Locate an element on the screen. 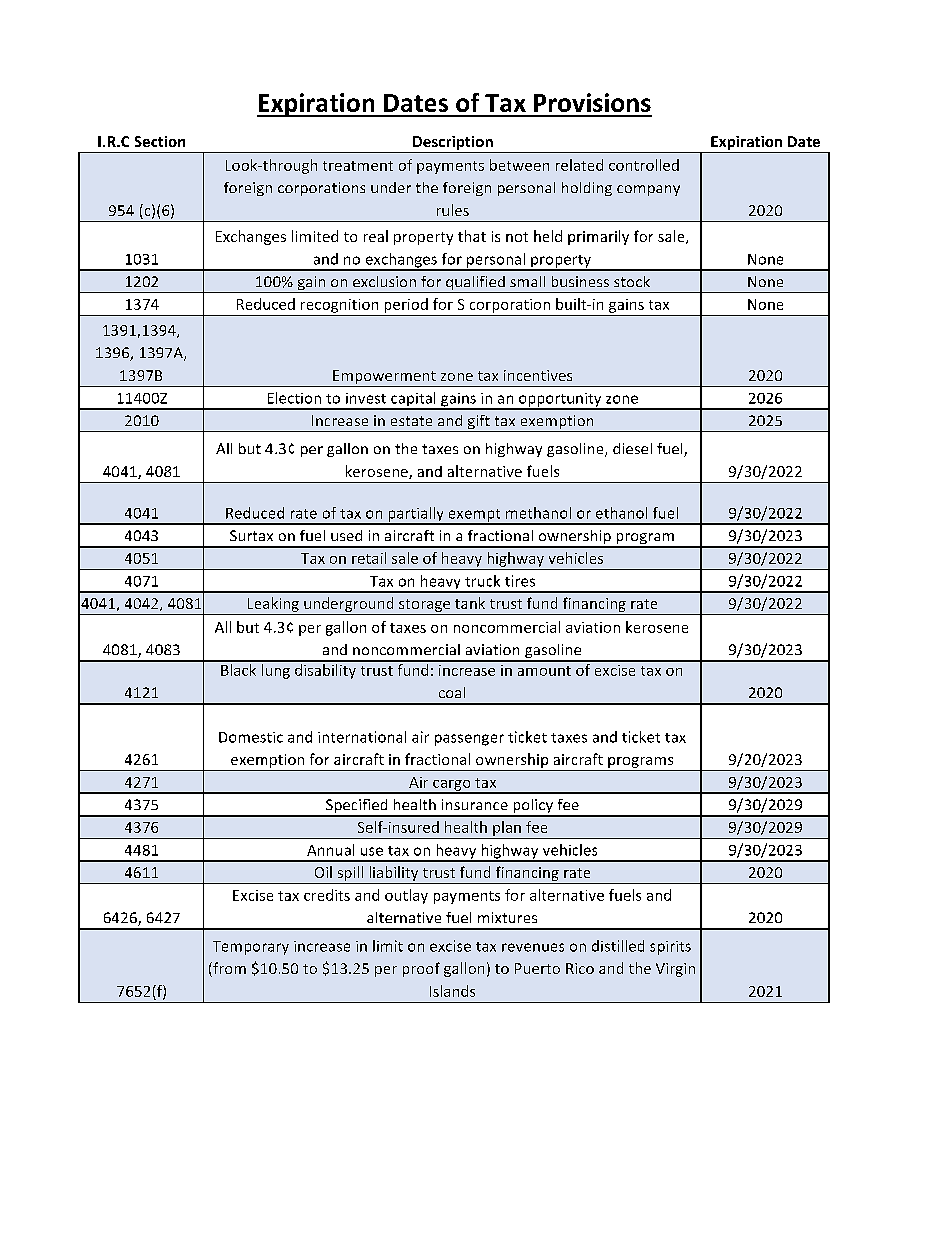  policy is located at coordinates (533, 807).
